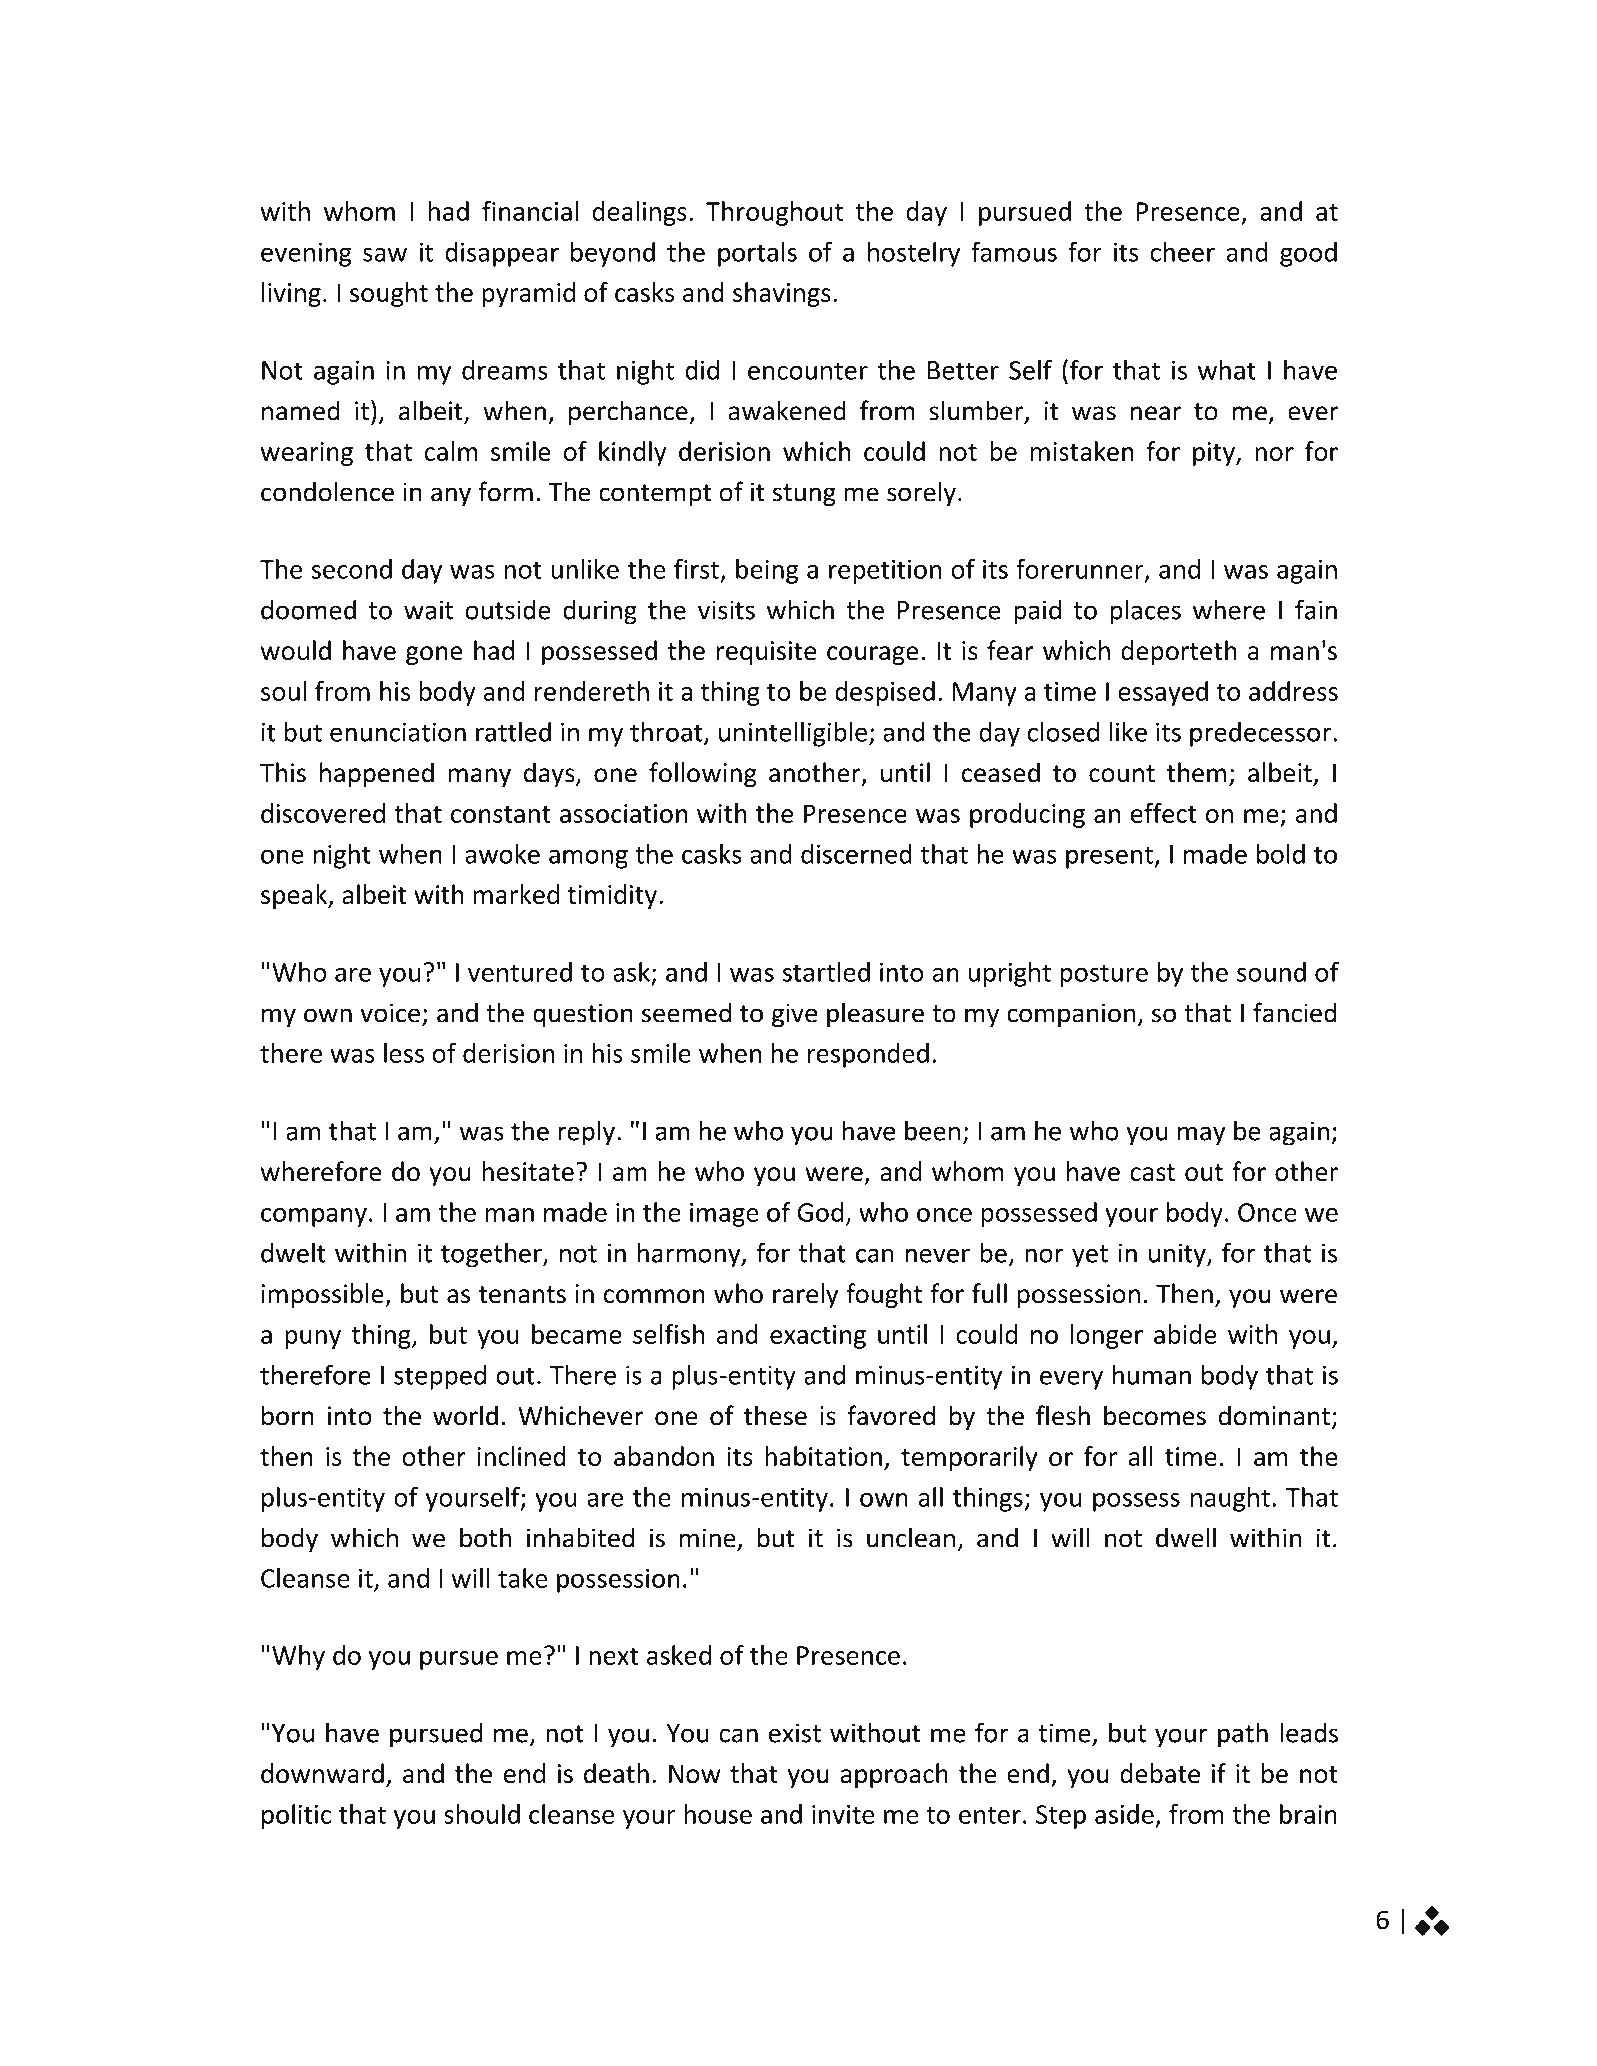 This screenshot has width=1597, height=2066. Describe the element at coordinates (314, 1217) in the screenshot. I see `company` at that location.
